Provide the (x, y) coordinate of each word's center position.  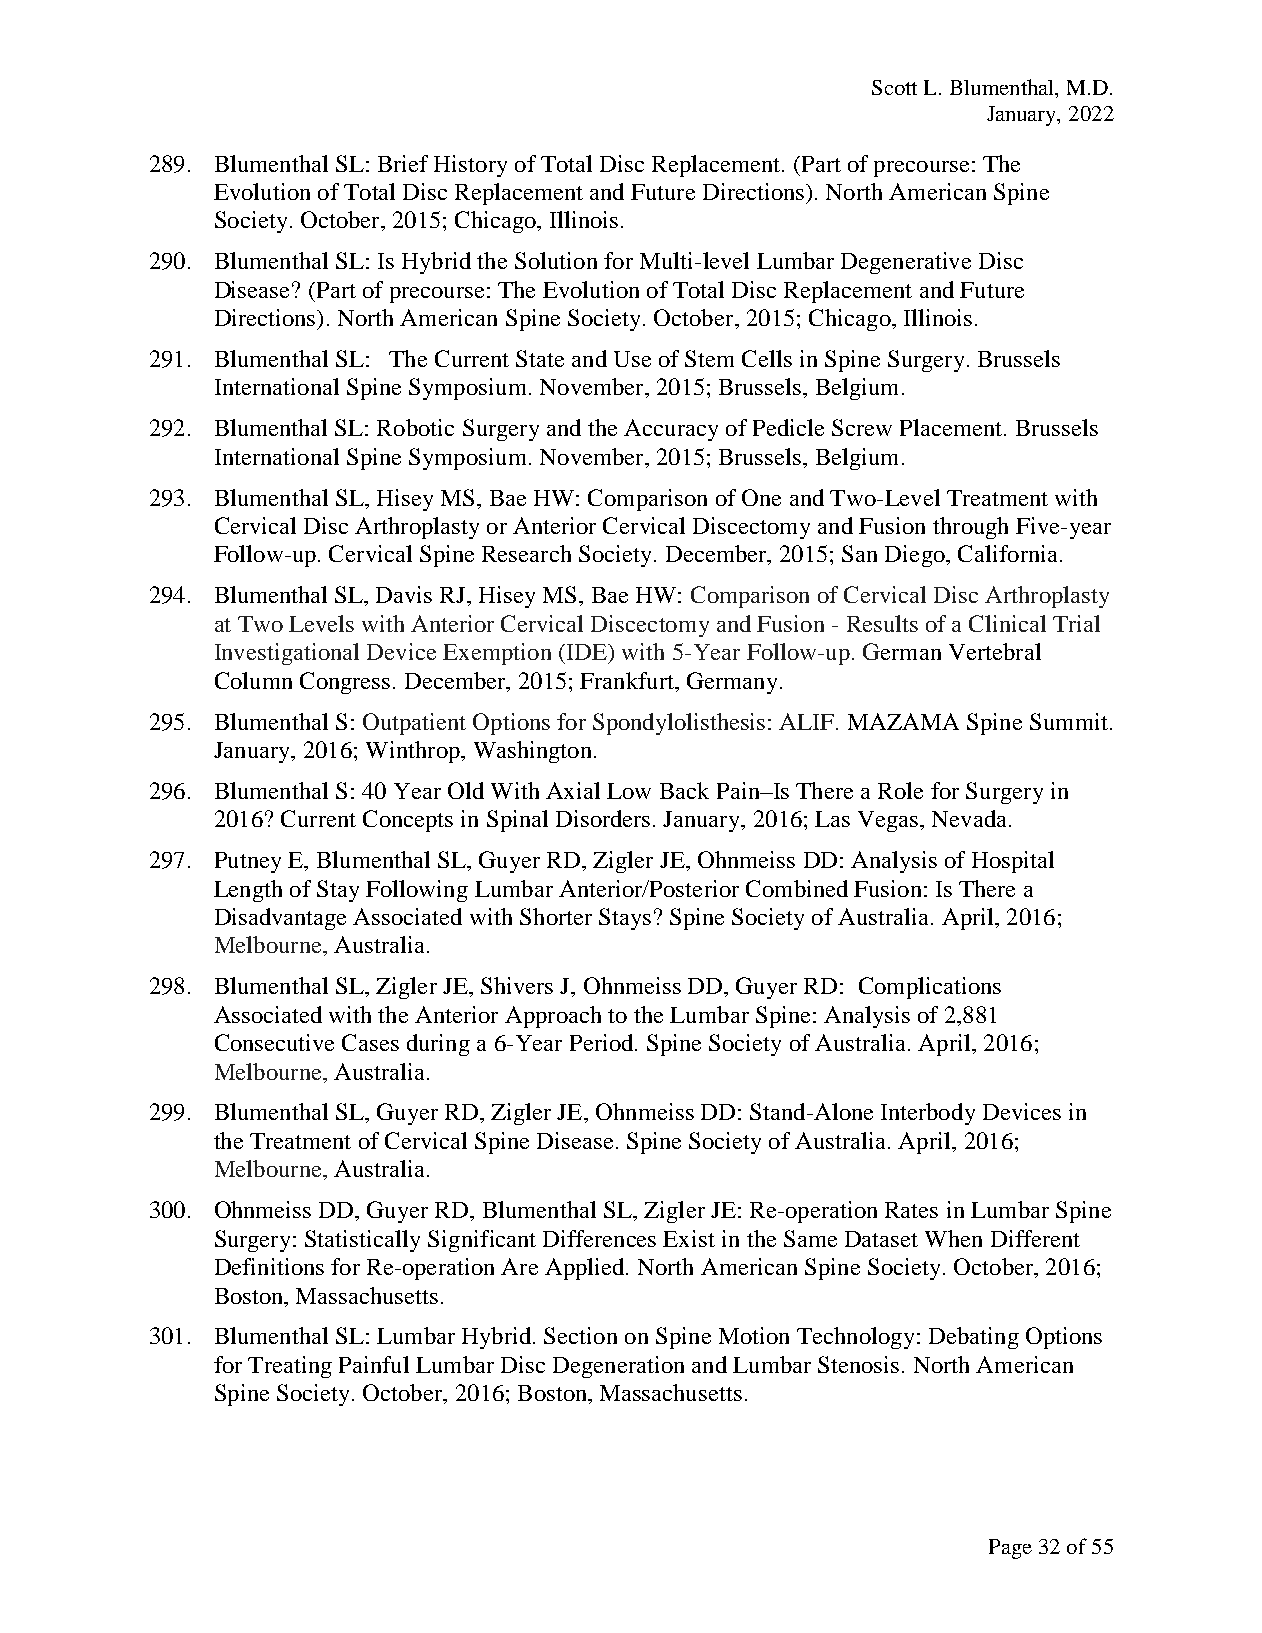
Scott (894, 87)
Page (1010, 1549)
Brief (403, 163)
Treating (290, 1367)
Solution (556, 260)
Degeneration (618, 1367)
